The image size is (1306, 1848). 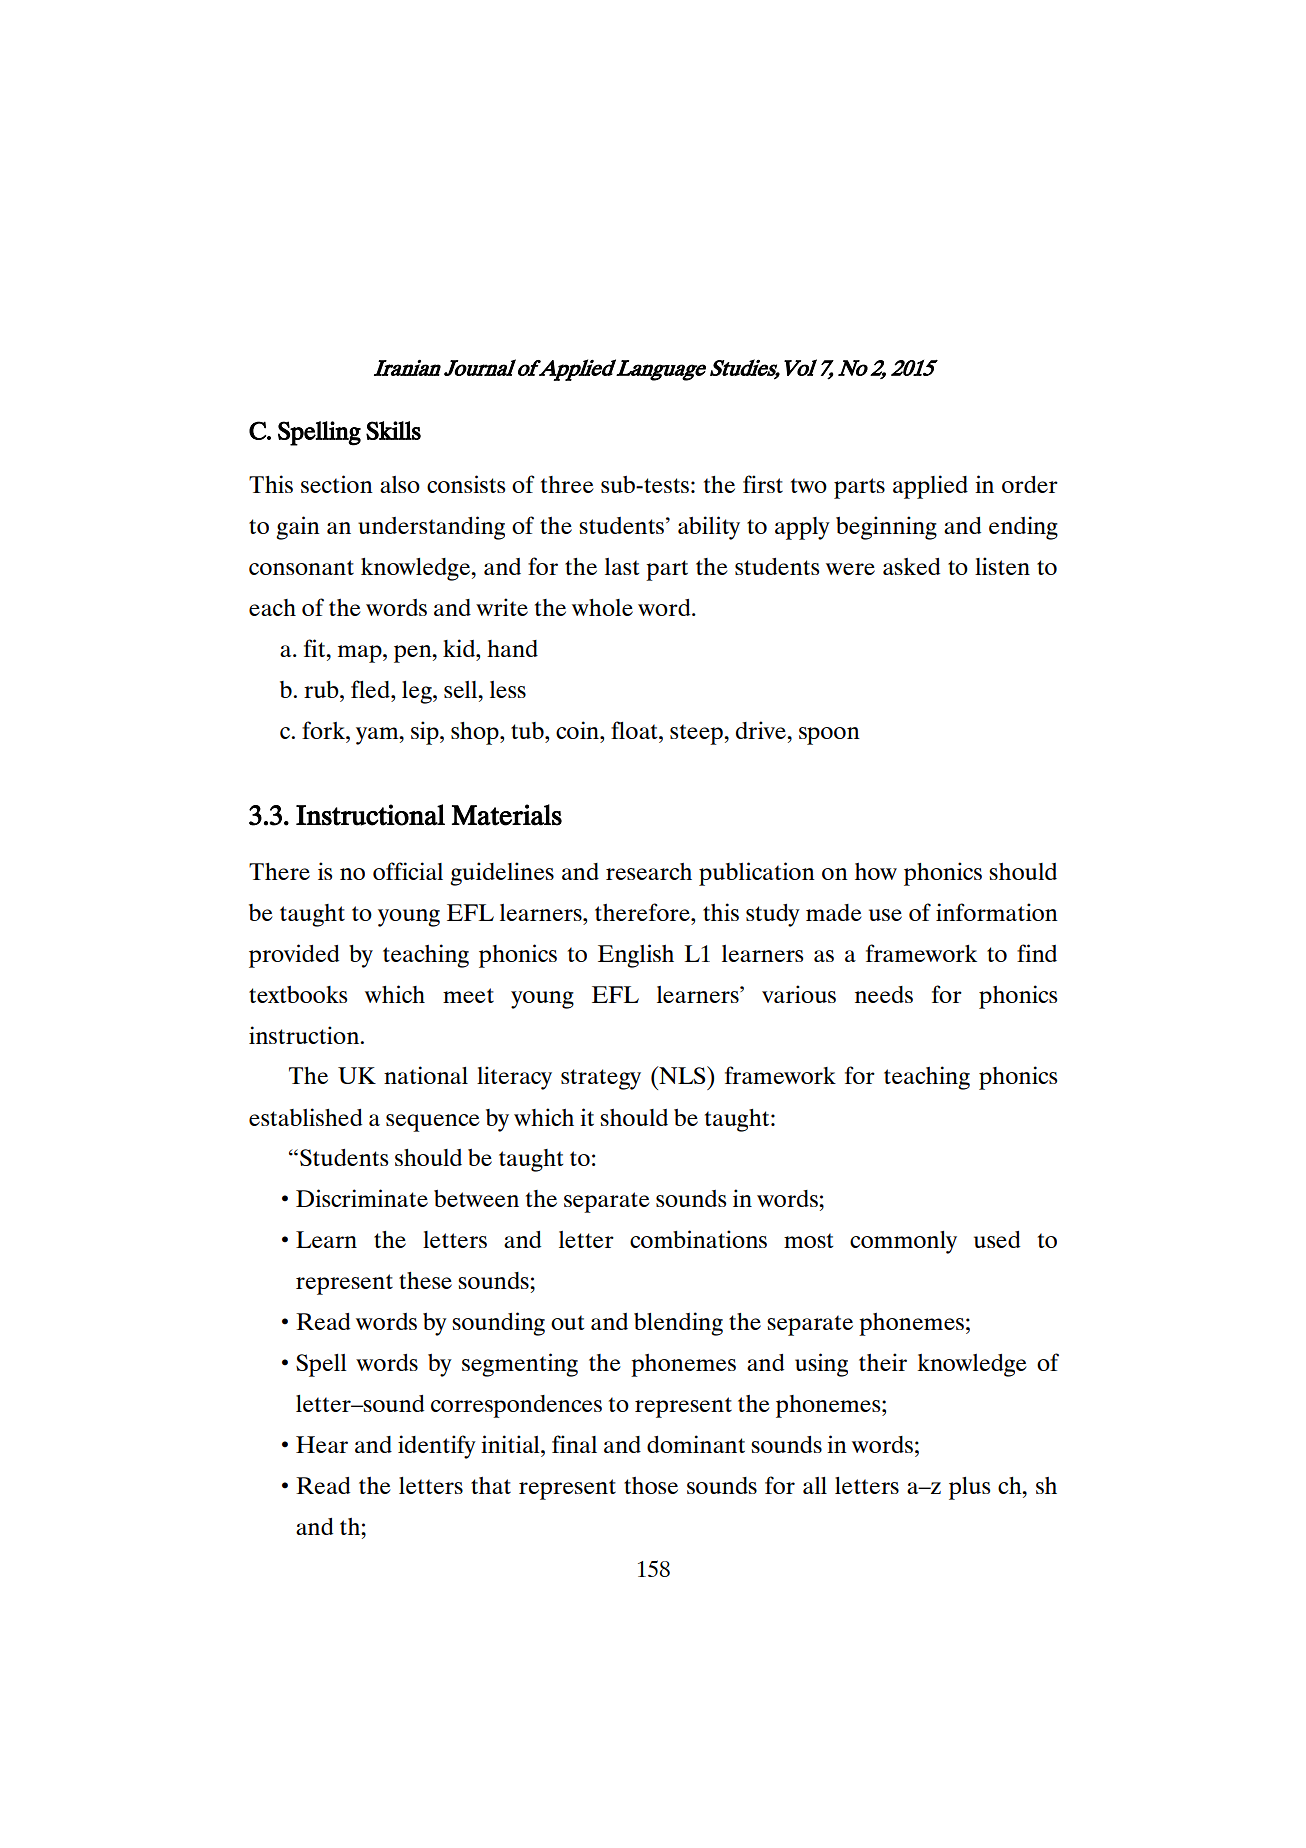 What do you see at coordinates (884, 994) in the image?
I see `needs` at bounding box center [884, 994].
